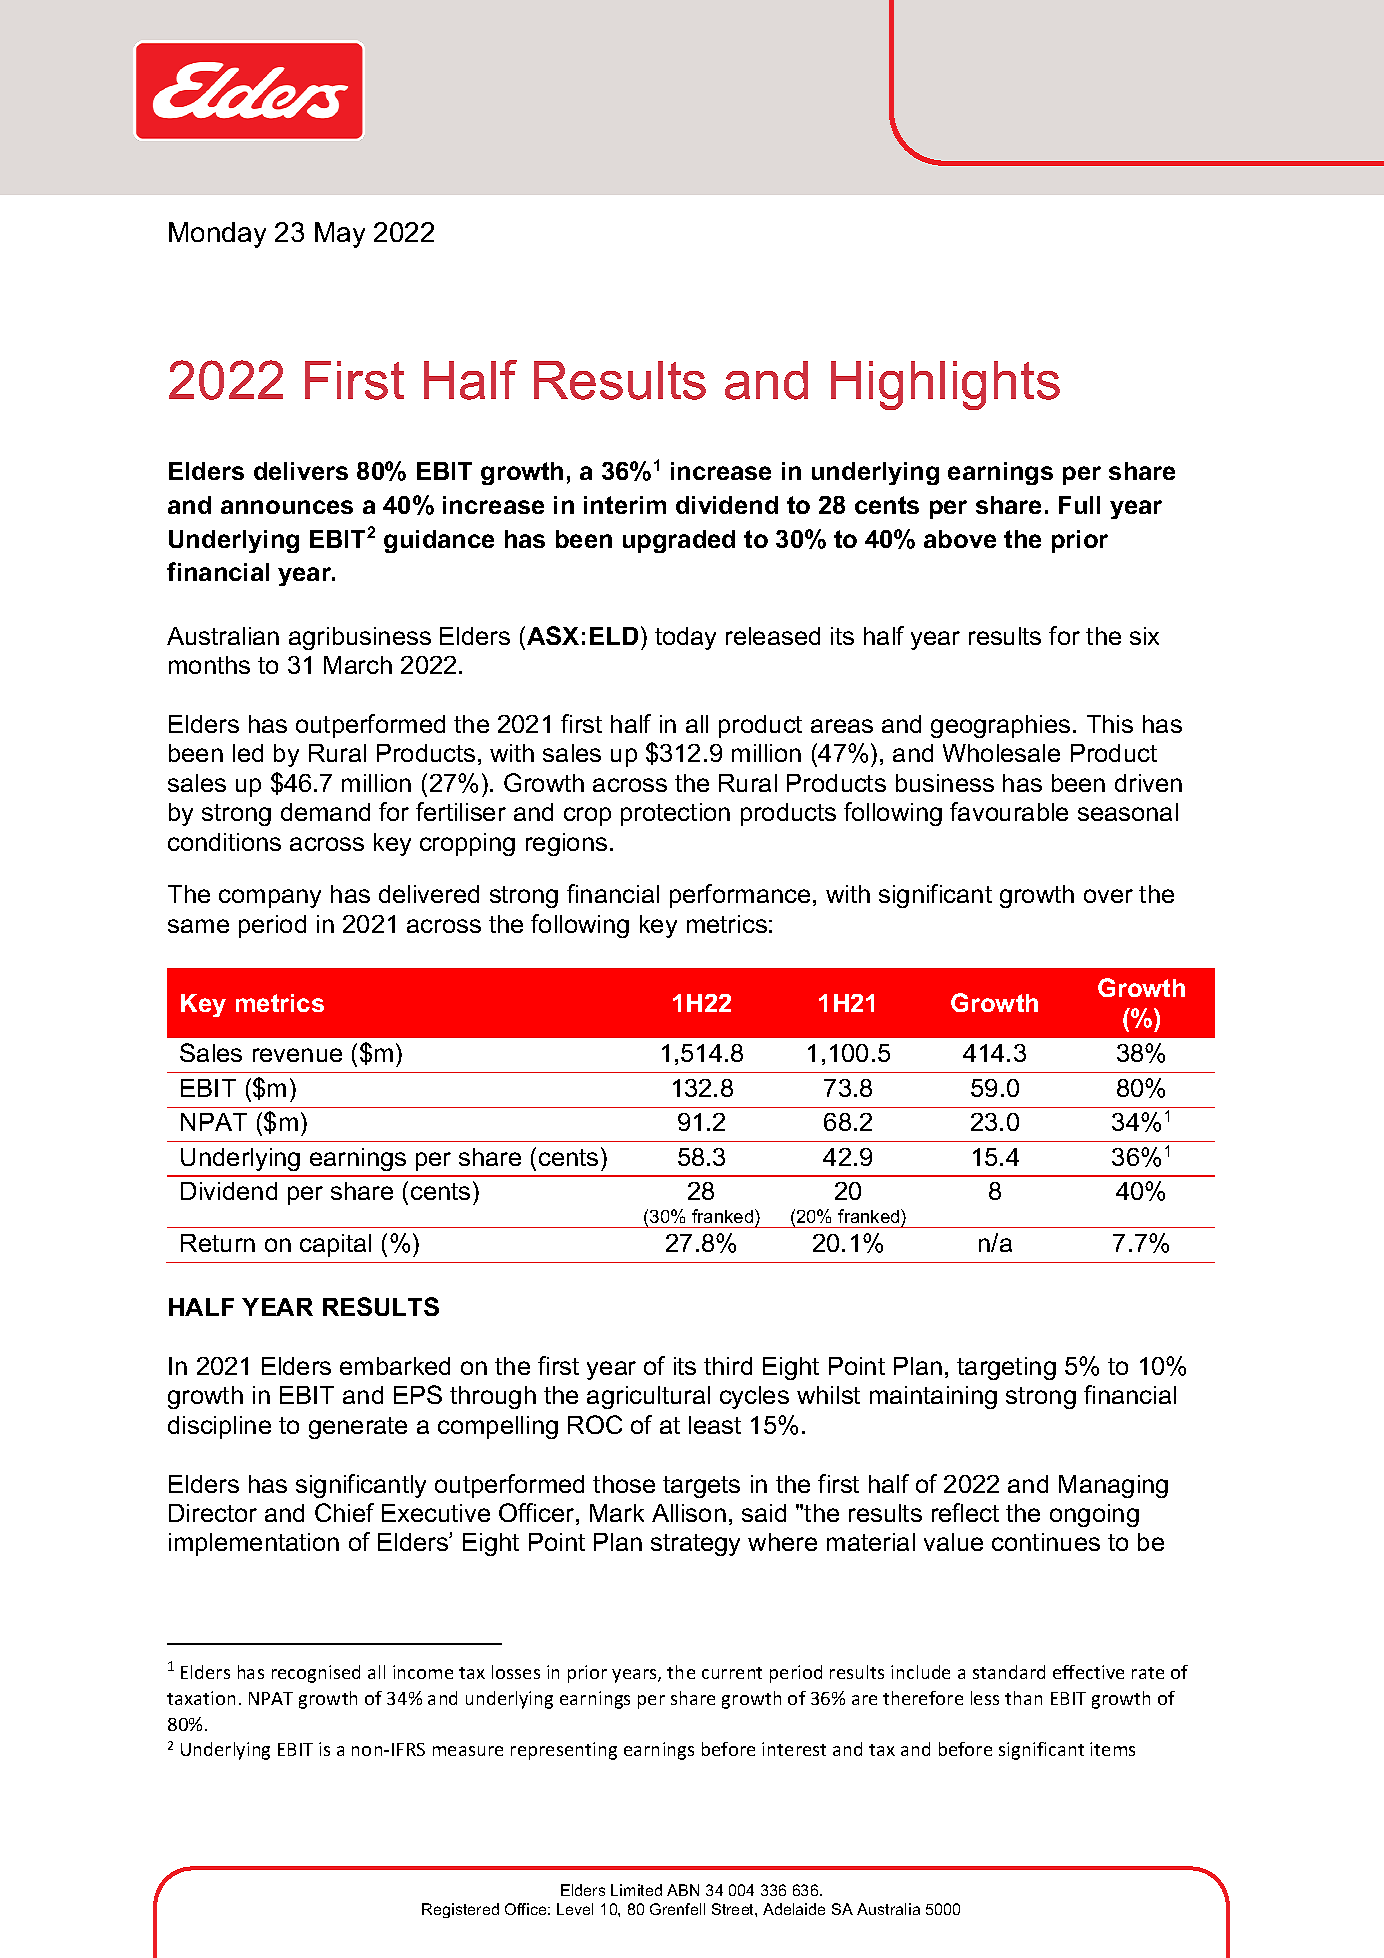  Describe the element at coordinates (358, 665) in the document. I see `March` at that location.
